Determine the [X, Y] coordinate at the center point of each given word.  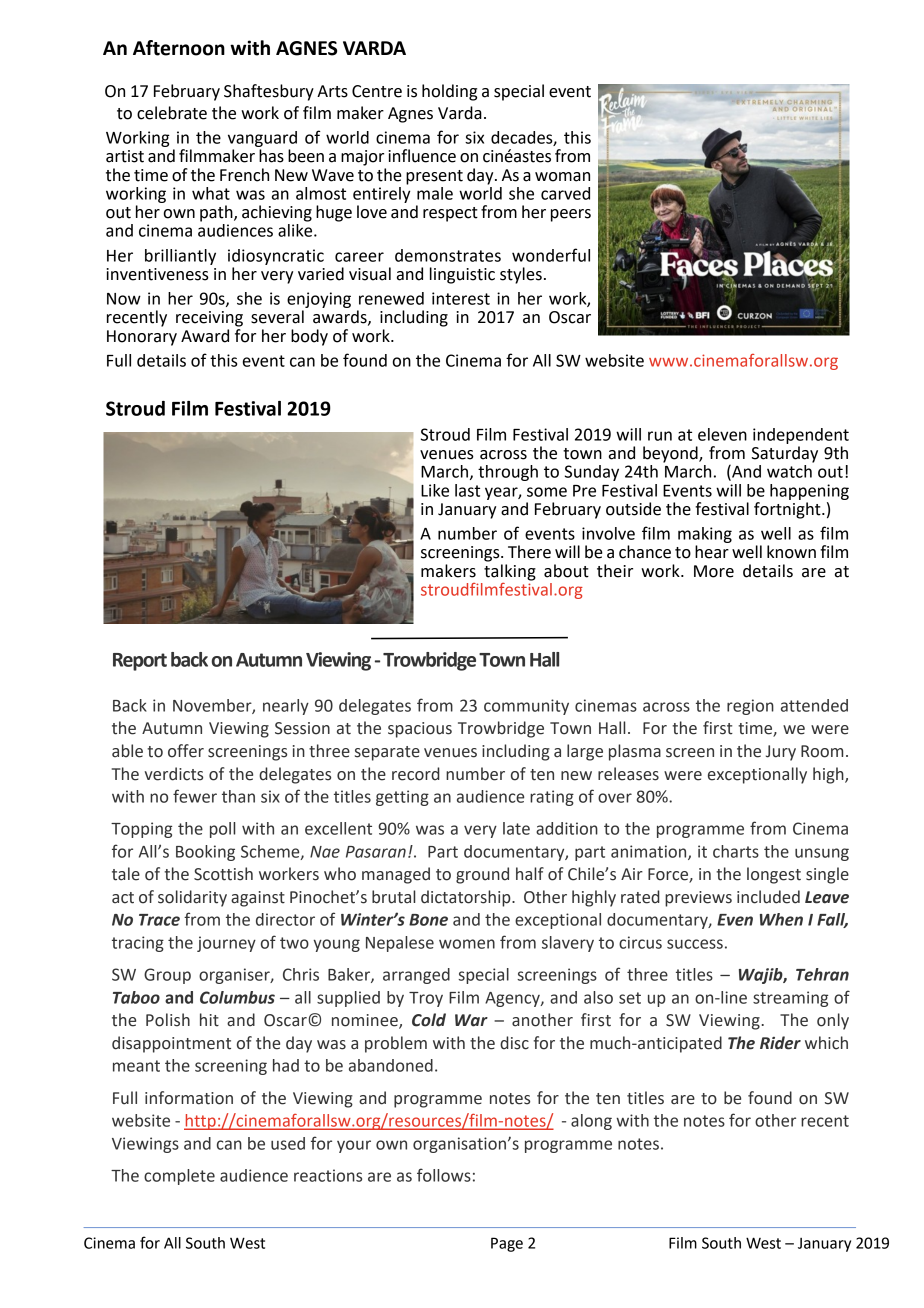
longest [774, 875]
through [508, 473]
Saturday [785, 454]
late [516, 828]
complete [179, 1177]
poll [223, 830]
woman [562, 177]
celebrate [172, 113]
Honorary [142, 338]
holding [449, 92]
